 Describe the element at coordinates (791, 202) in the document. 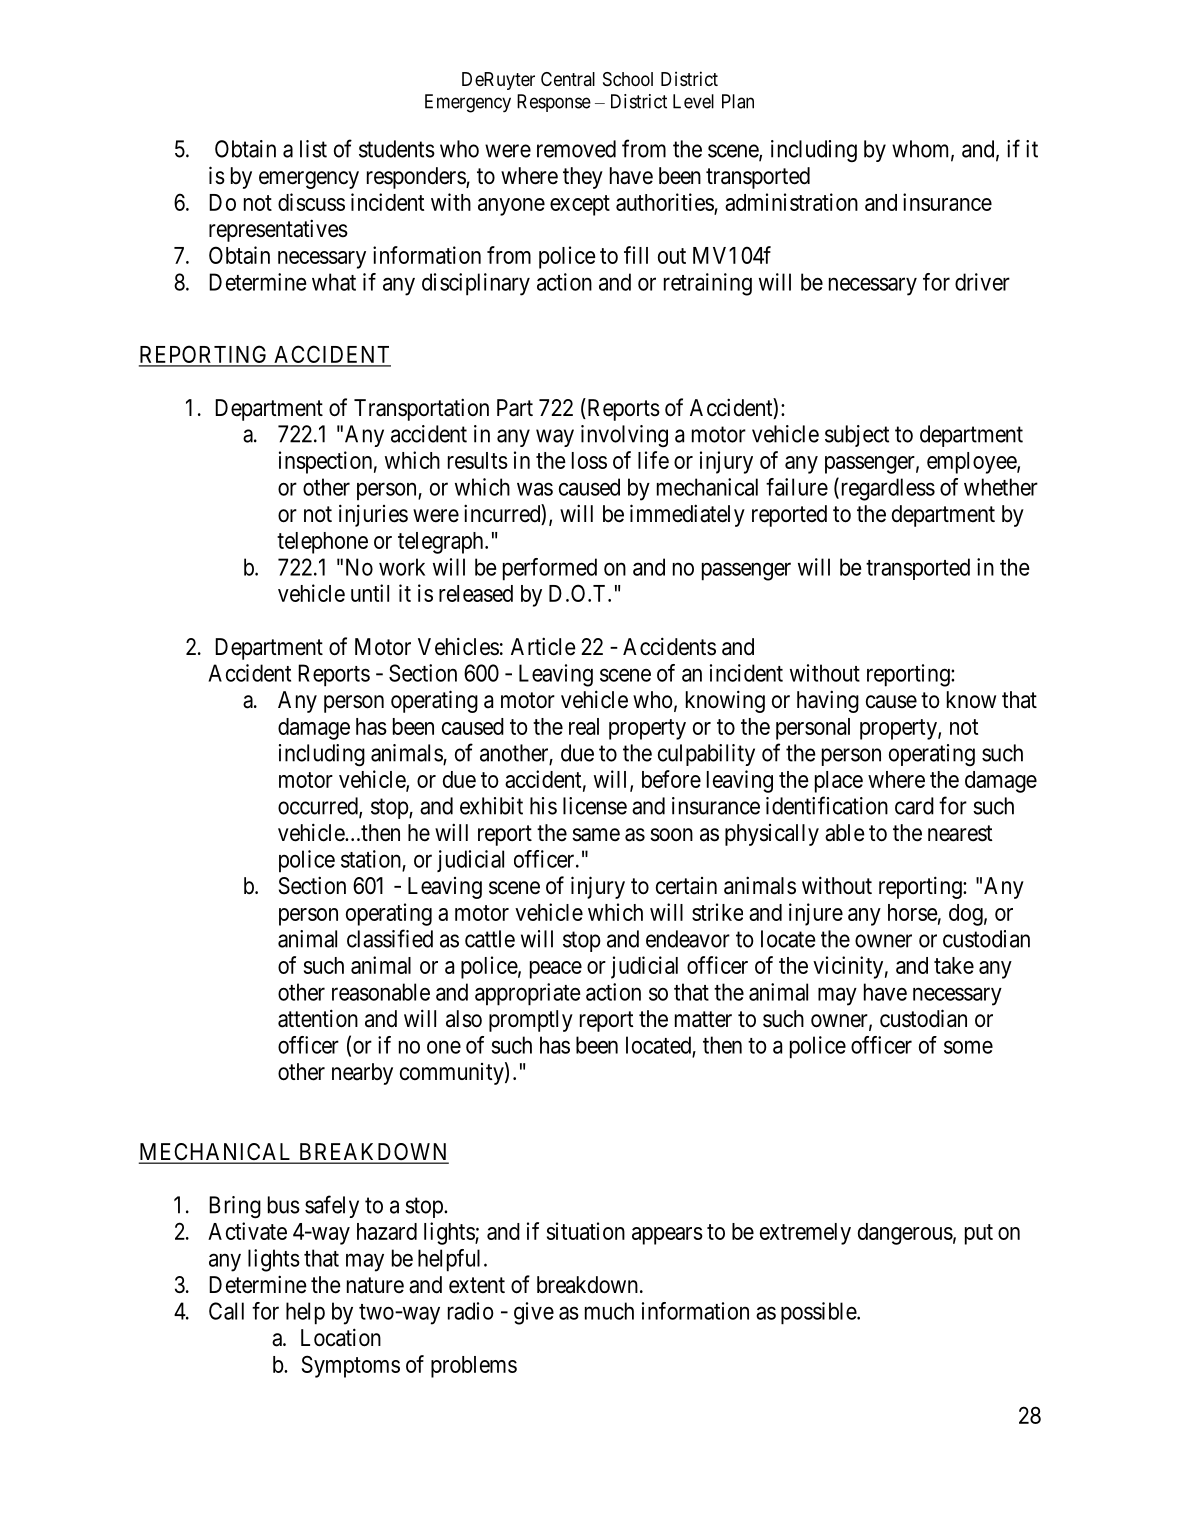

I see `administration` at that location.
